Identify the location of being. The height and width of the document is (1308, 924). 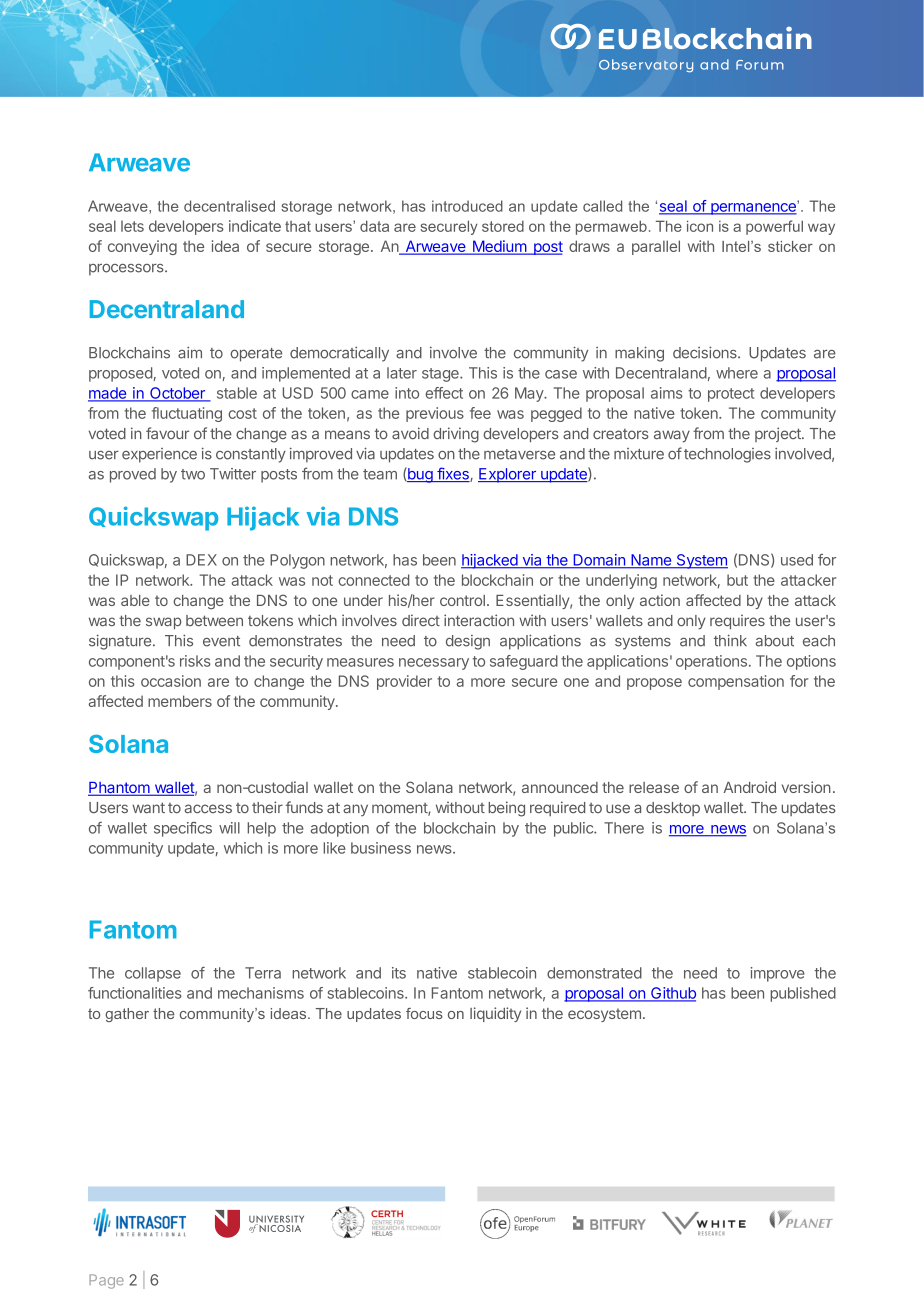
(506, 809).
